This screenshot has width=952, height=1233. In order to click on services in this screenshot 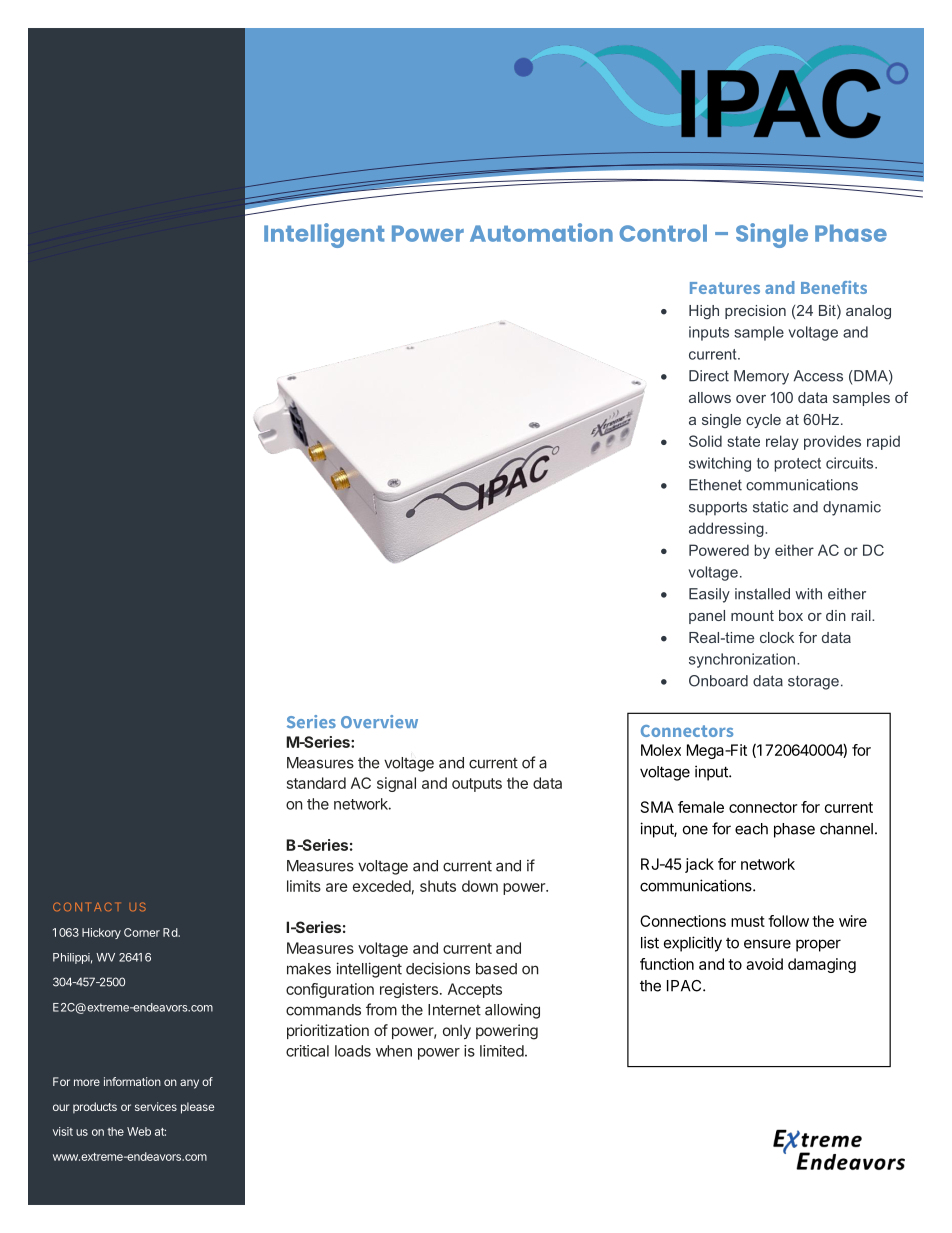, I will do `click(156, 1106)`.
